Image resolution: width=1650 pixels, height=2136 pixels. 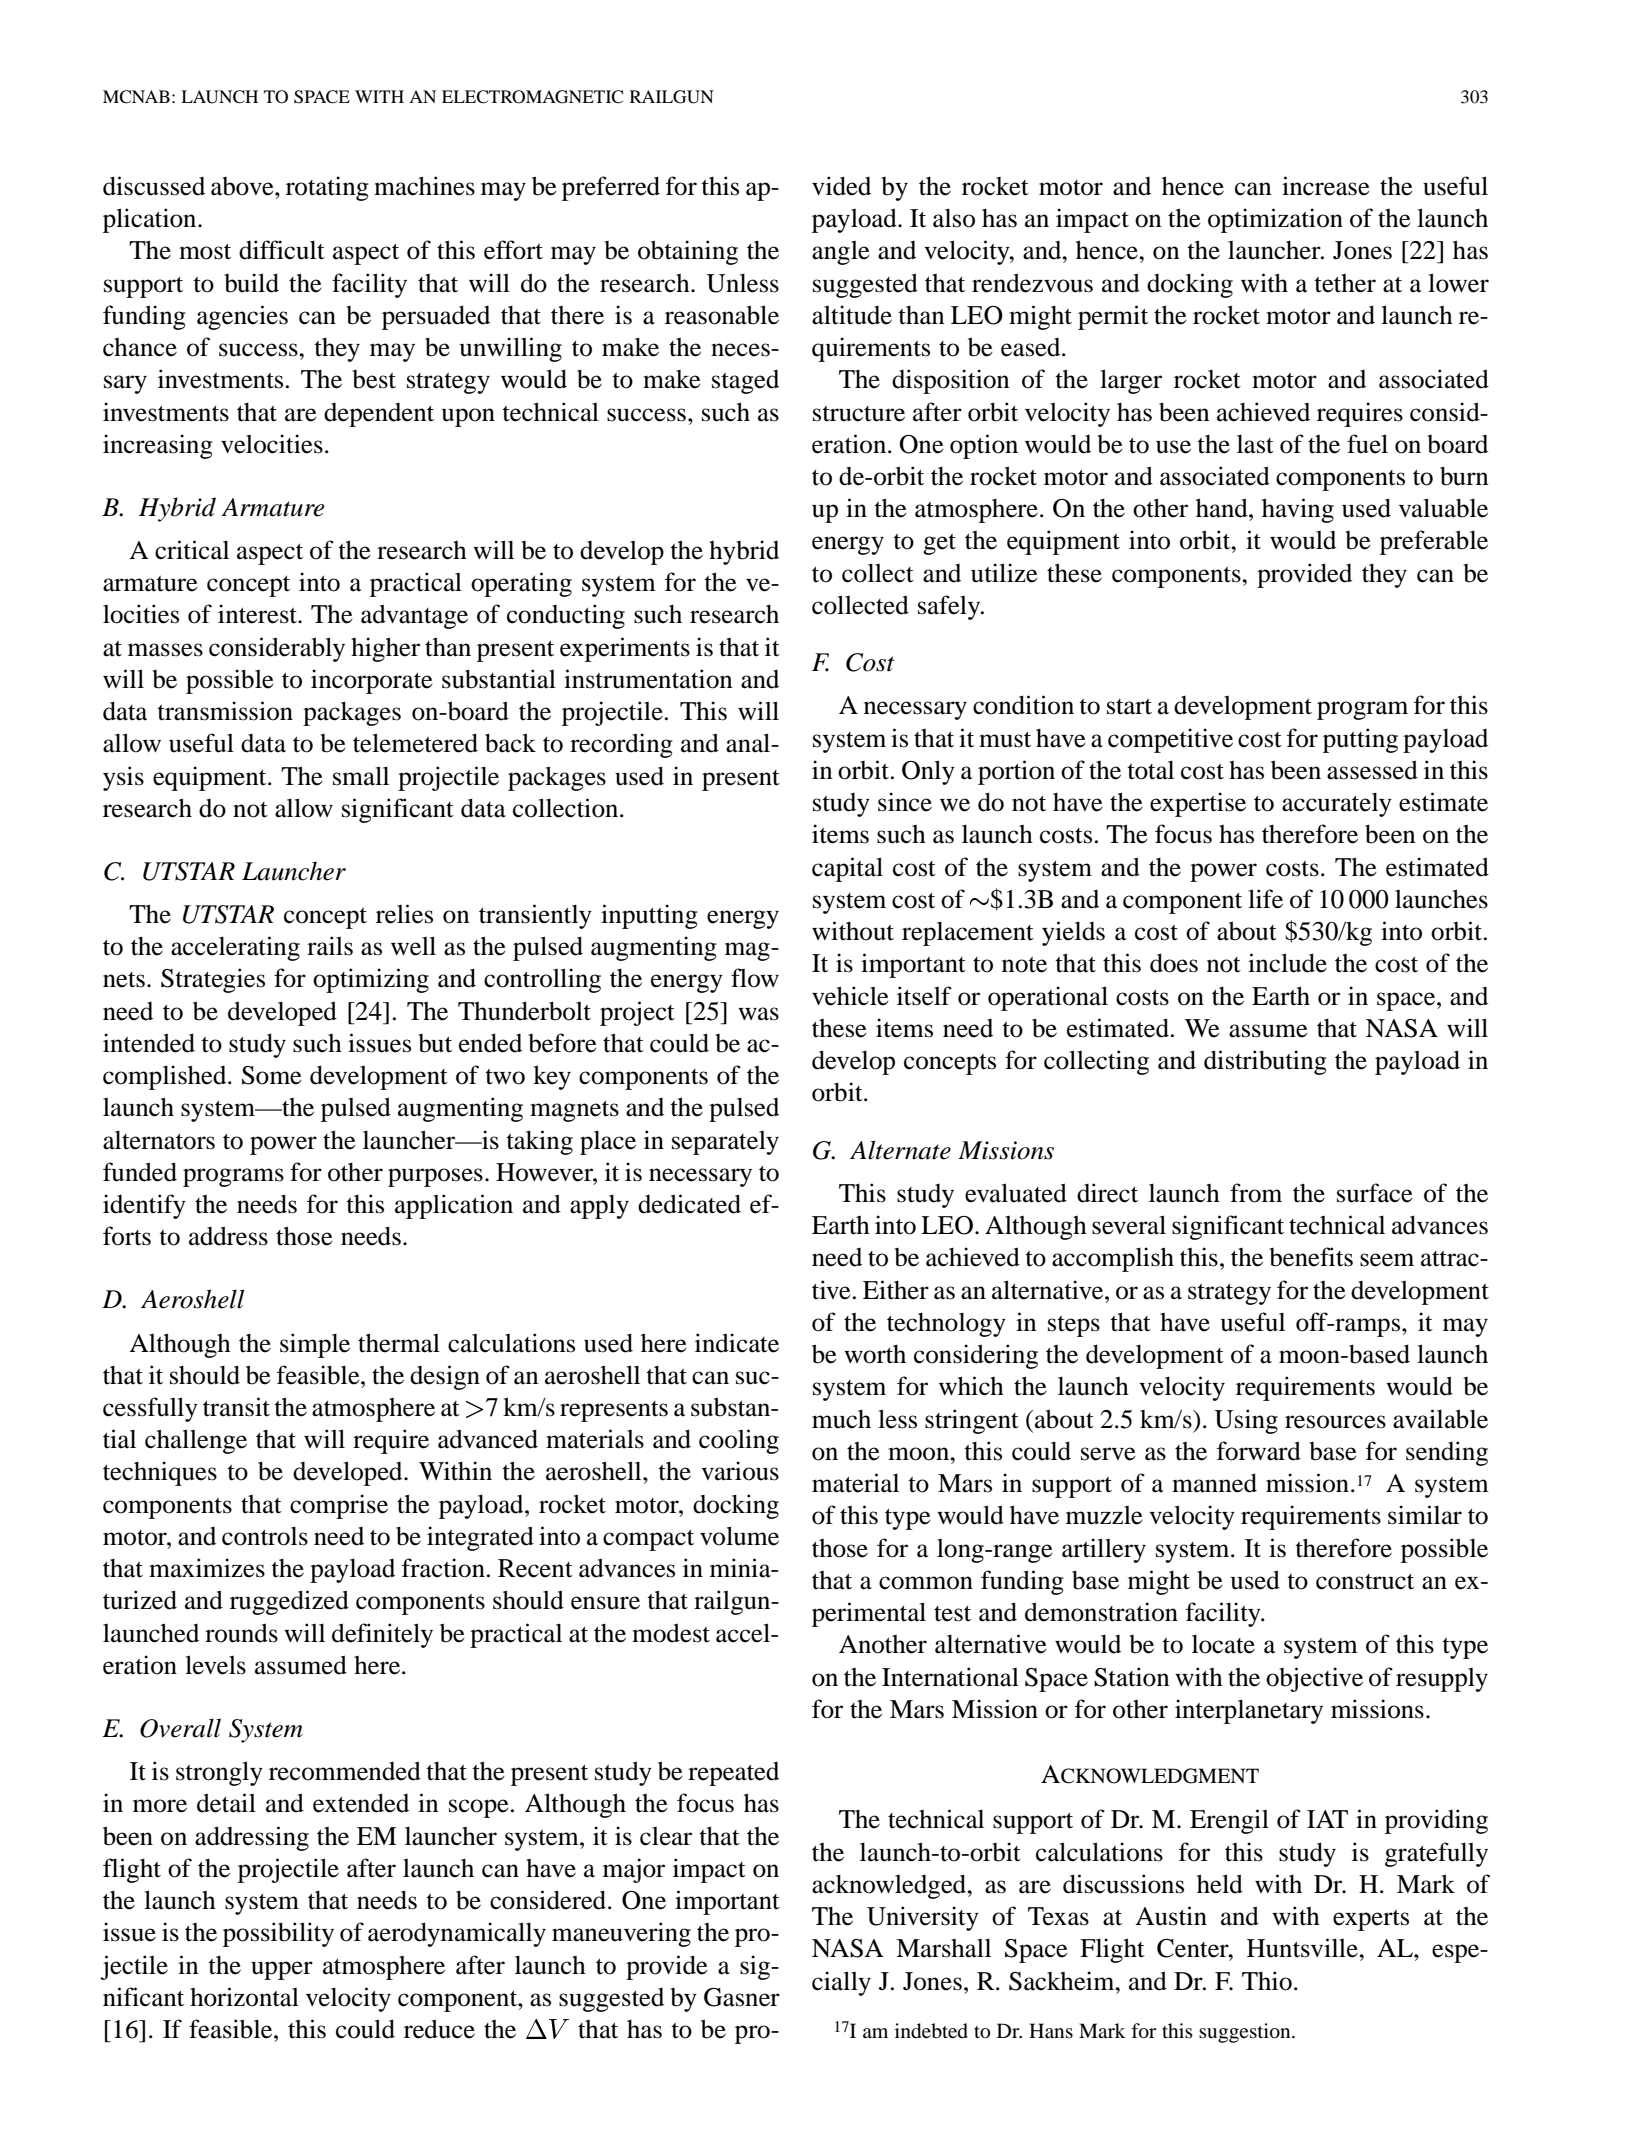 What do you see at coordinates (282, 1970) in the document?
I see `upper` at bounding box center [282, 1970].
